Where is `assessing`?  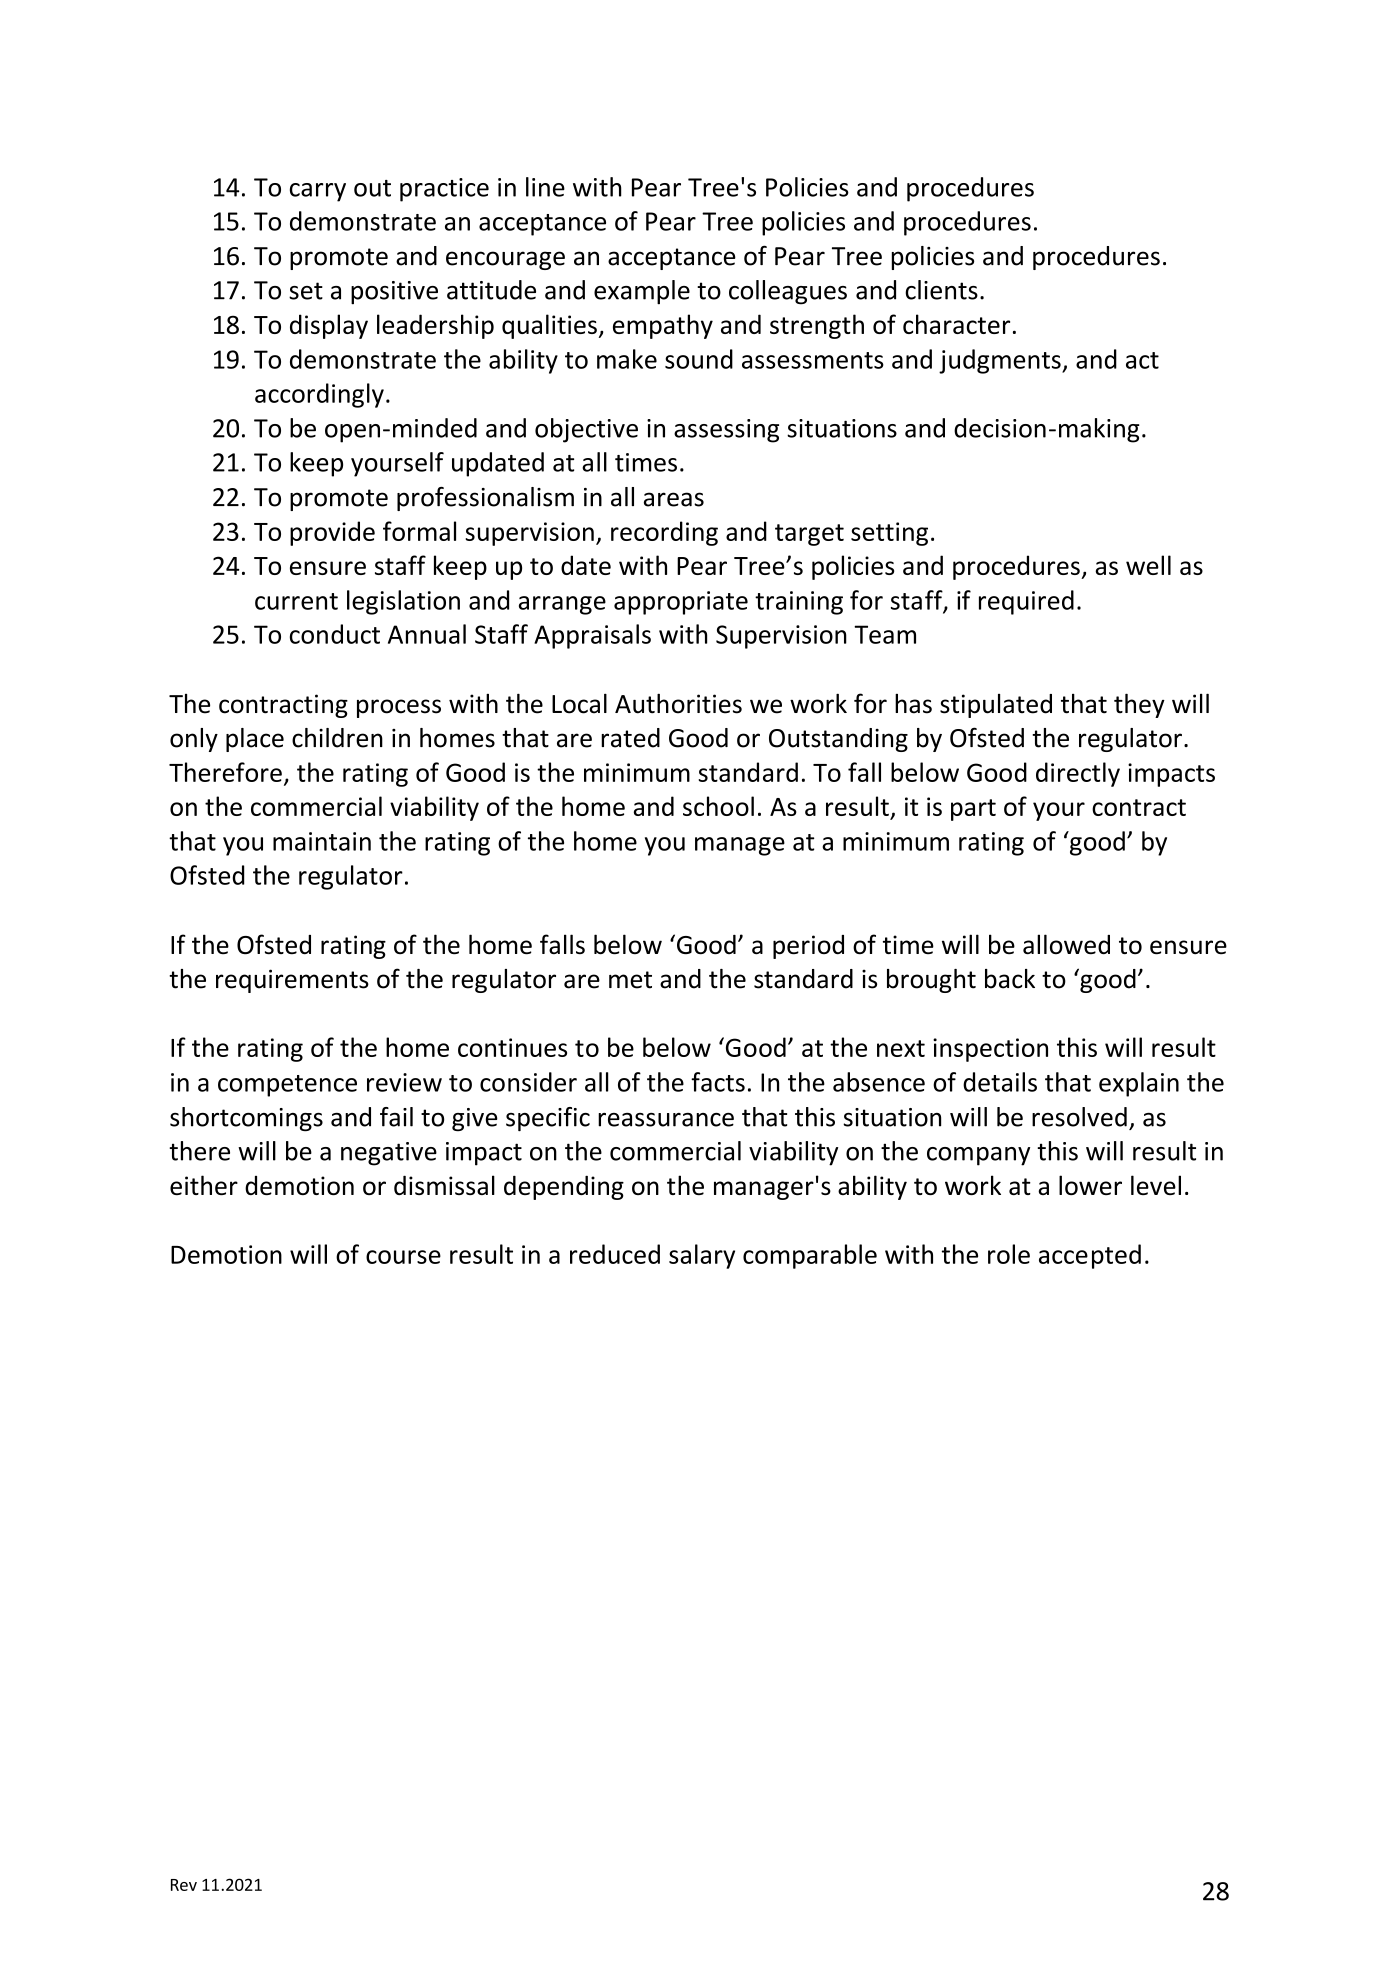
assessing is located at coordinates (726, 431).
